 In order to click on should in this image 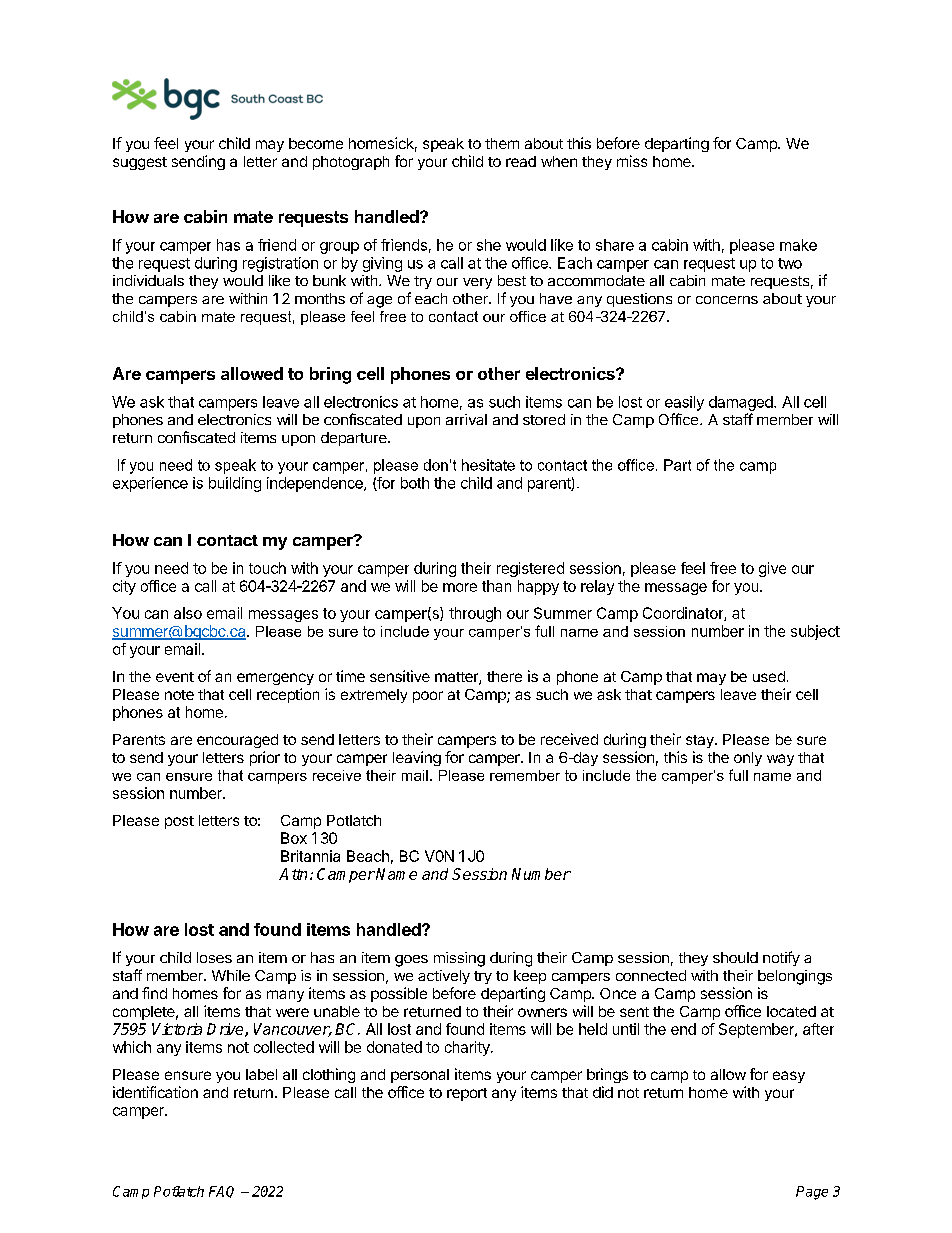, I will do `click(735, 957)`.
